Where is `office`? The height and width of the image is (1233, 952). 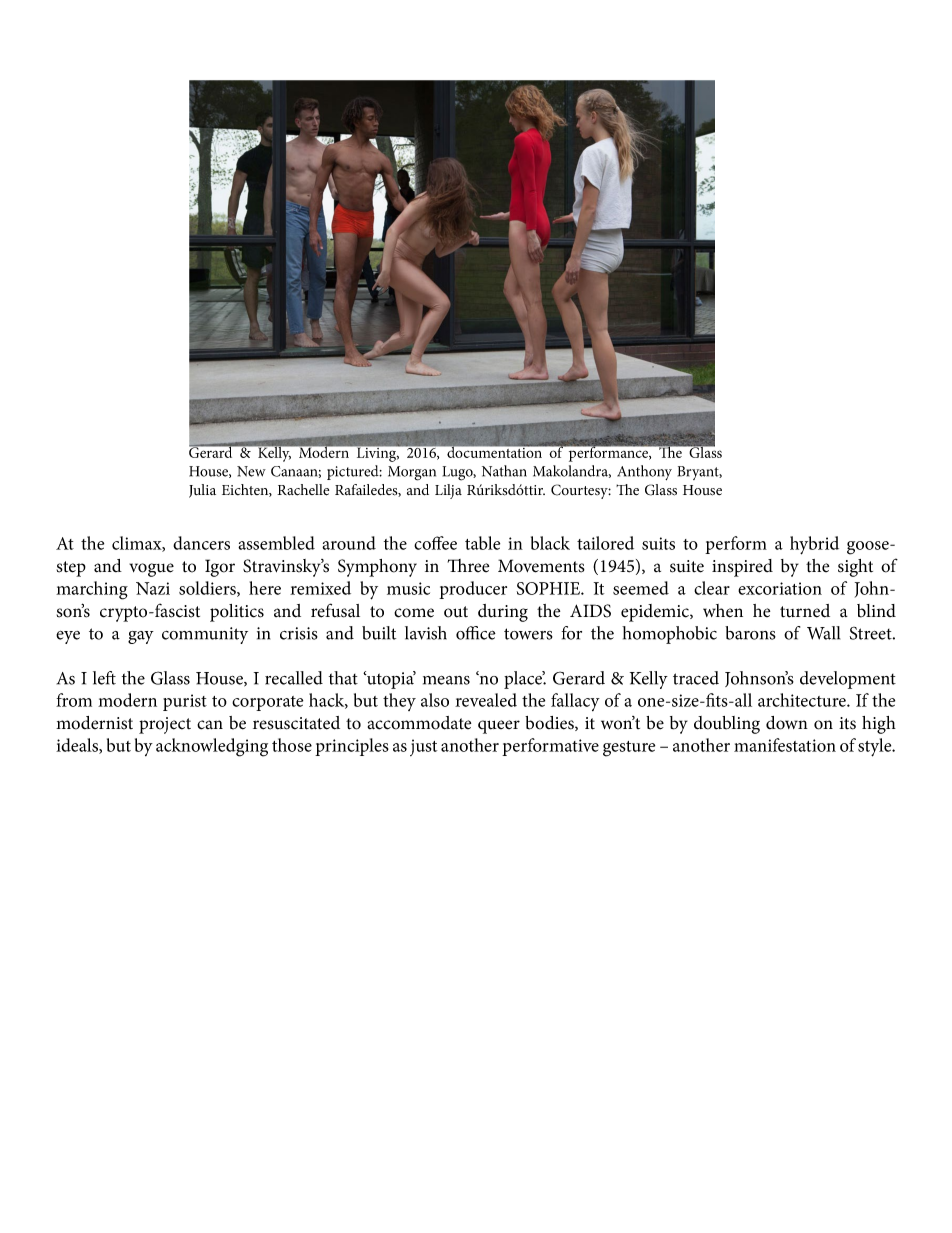 office is located at coordinates (476, 633).
